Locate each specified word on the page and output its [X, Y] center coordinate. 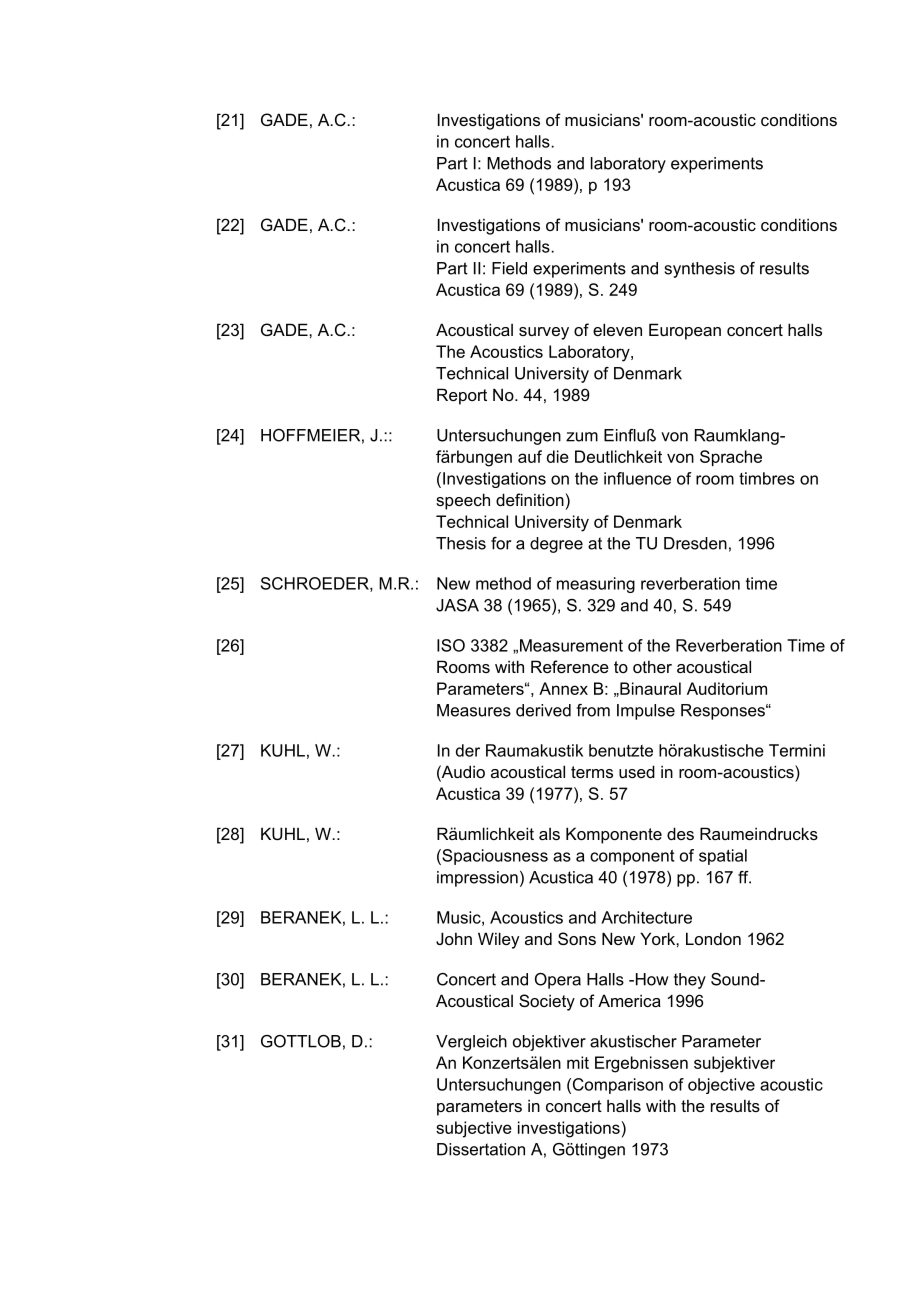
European [685, 331]
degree [556, 545]
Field [509, 268]
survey [544, 333]
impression [477, 879]
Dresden [695, 543]
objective [721, 1086]
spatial [723, 857]
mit [578, 1062]
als [549, 834]
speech [463, 501]
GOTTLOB [301, 1041]
